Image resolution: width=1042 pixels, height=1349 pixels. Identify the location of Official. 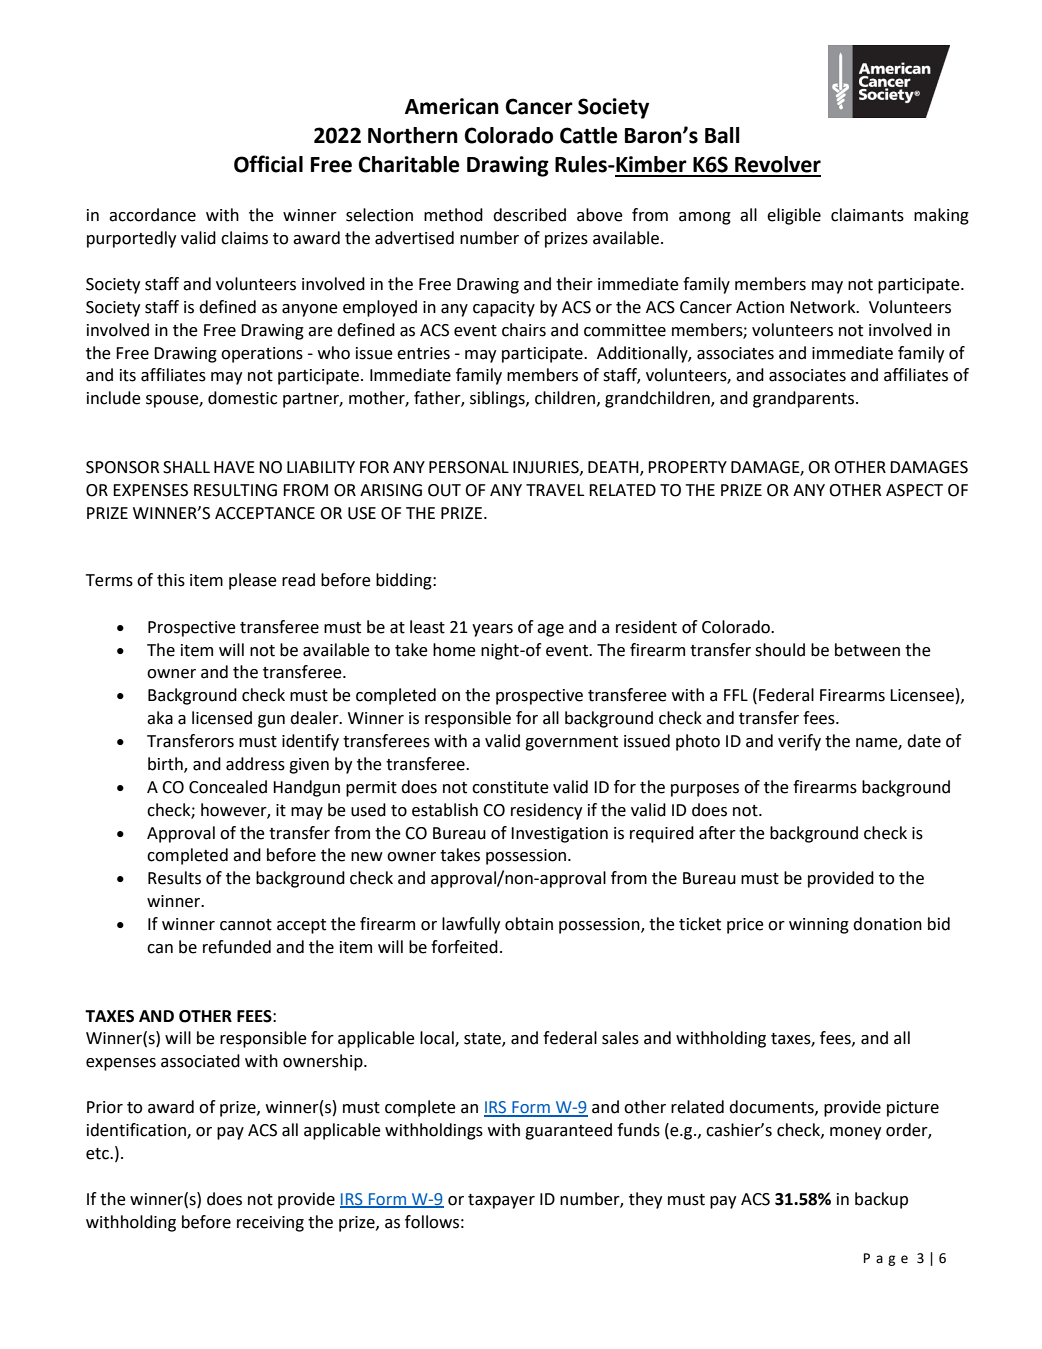
(268, 164).
